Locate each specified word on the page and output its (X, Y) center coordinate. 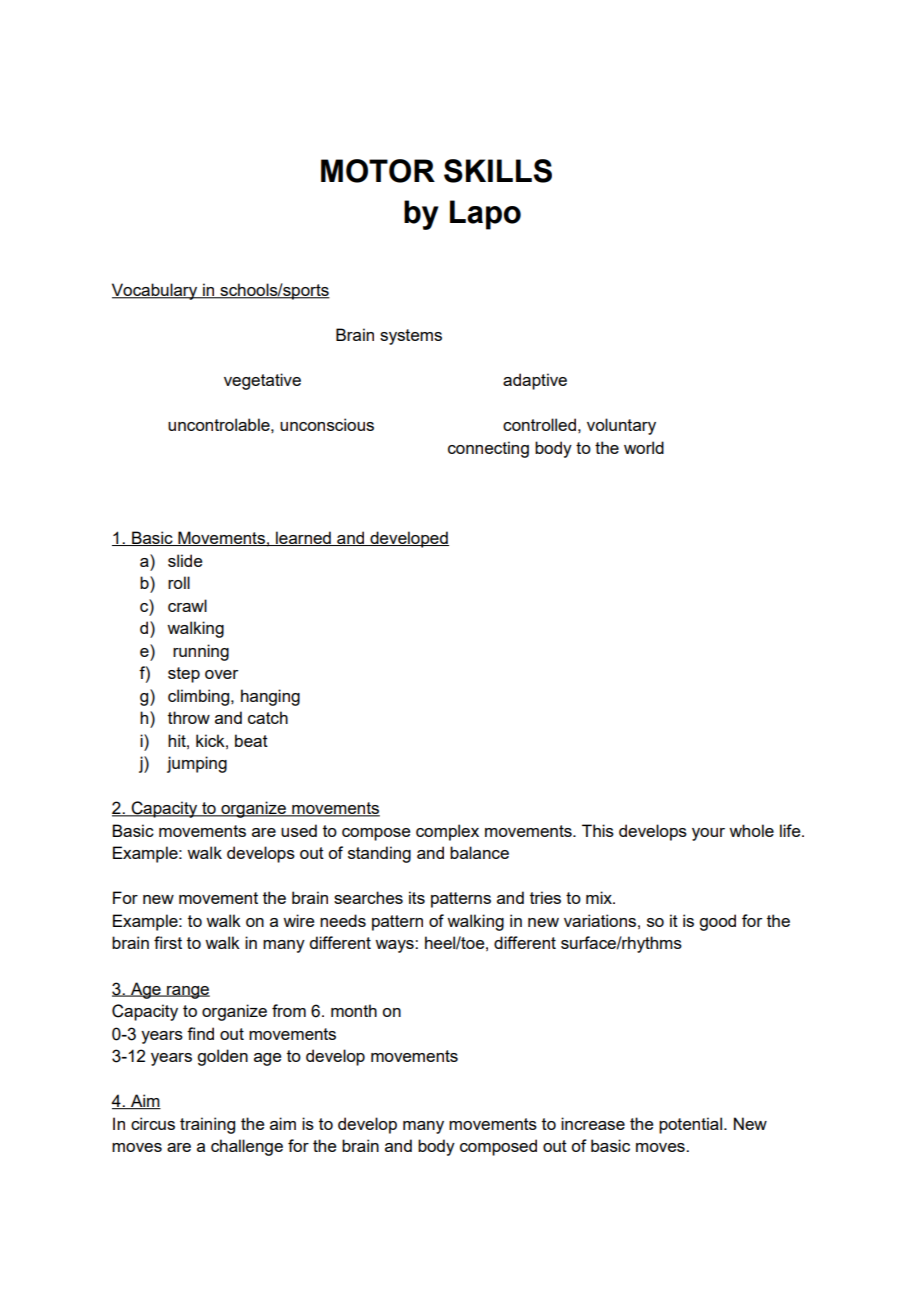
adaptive (535, 381)
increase (593, 1123)
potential (690, 1125)
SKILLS (498, 171)
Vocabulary (156, 291)
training (207, 1125)
